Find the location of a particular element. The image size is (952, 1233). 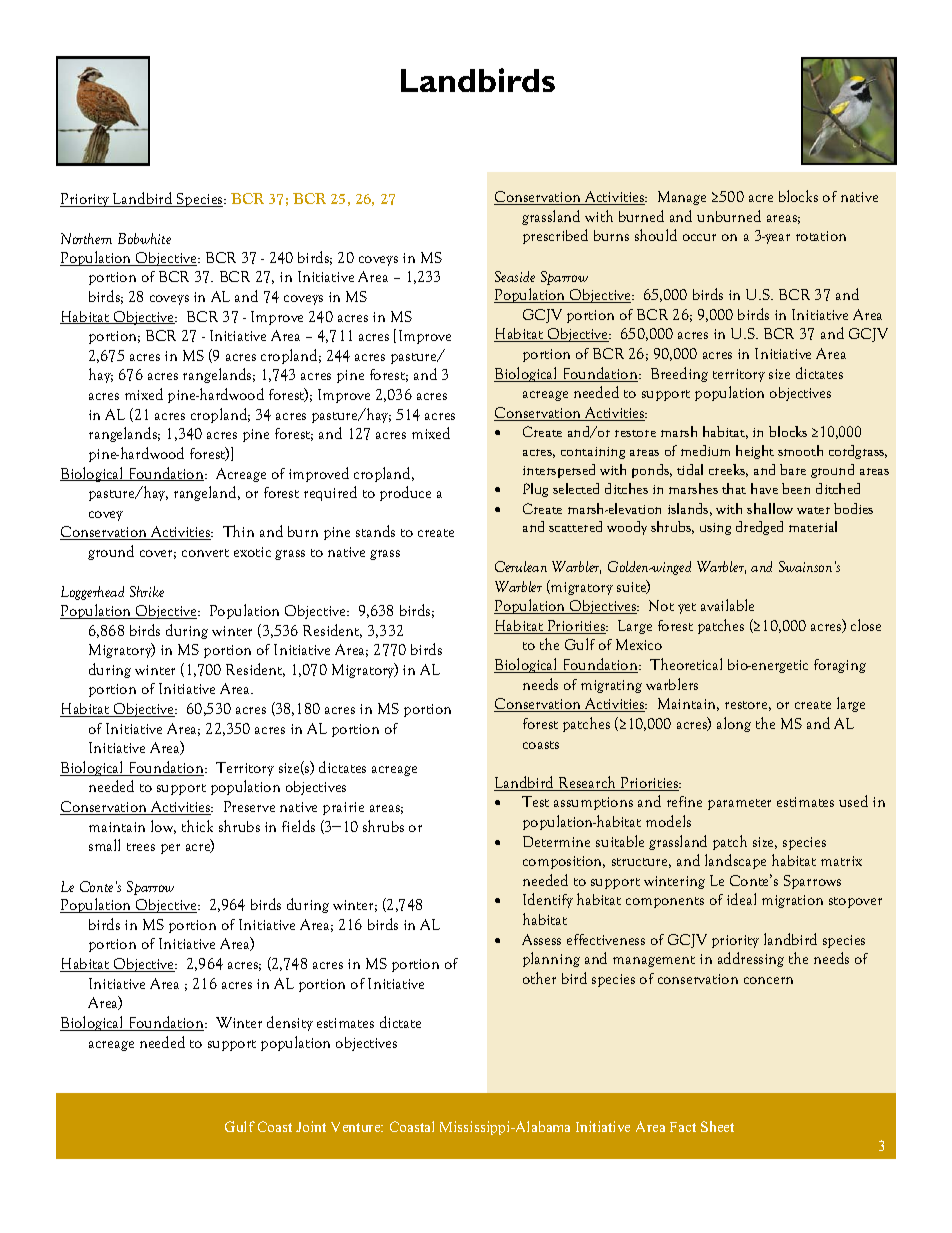

Venture is located at coordinates (357, 1127).
